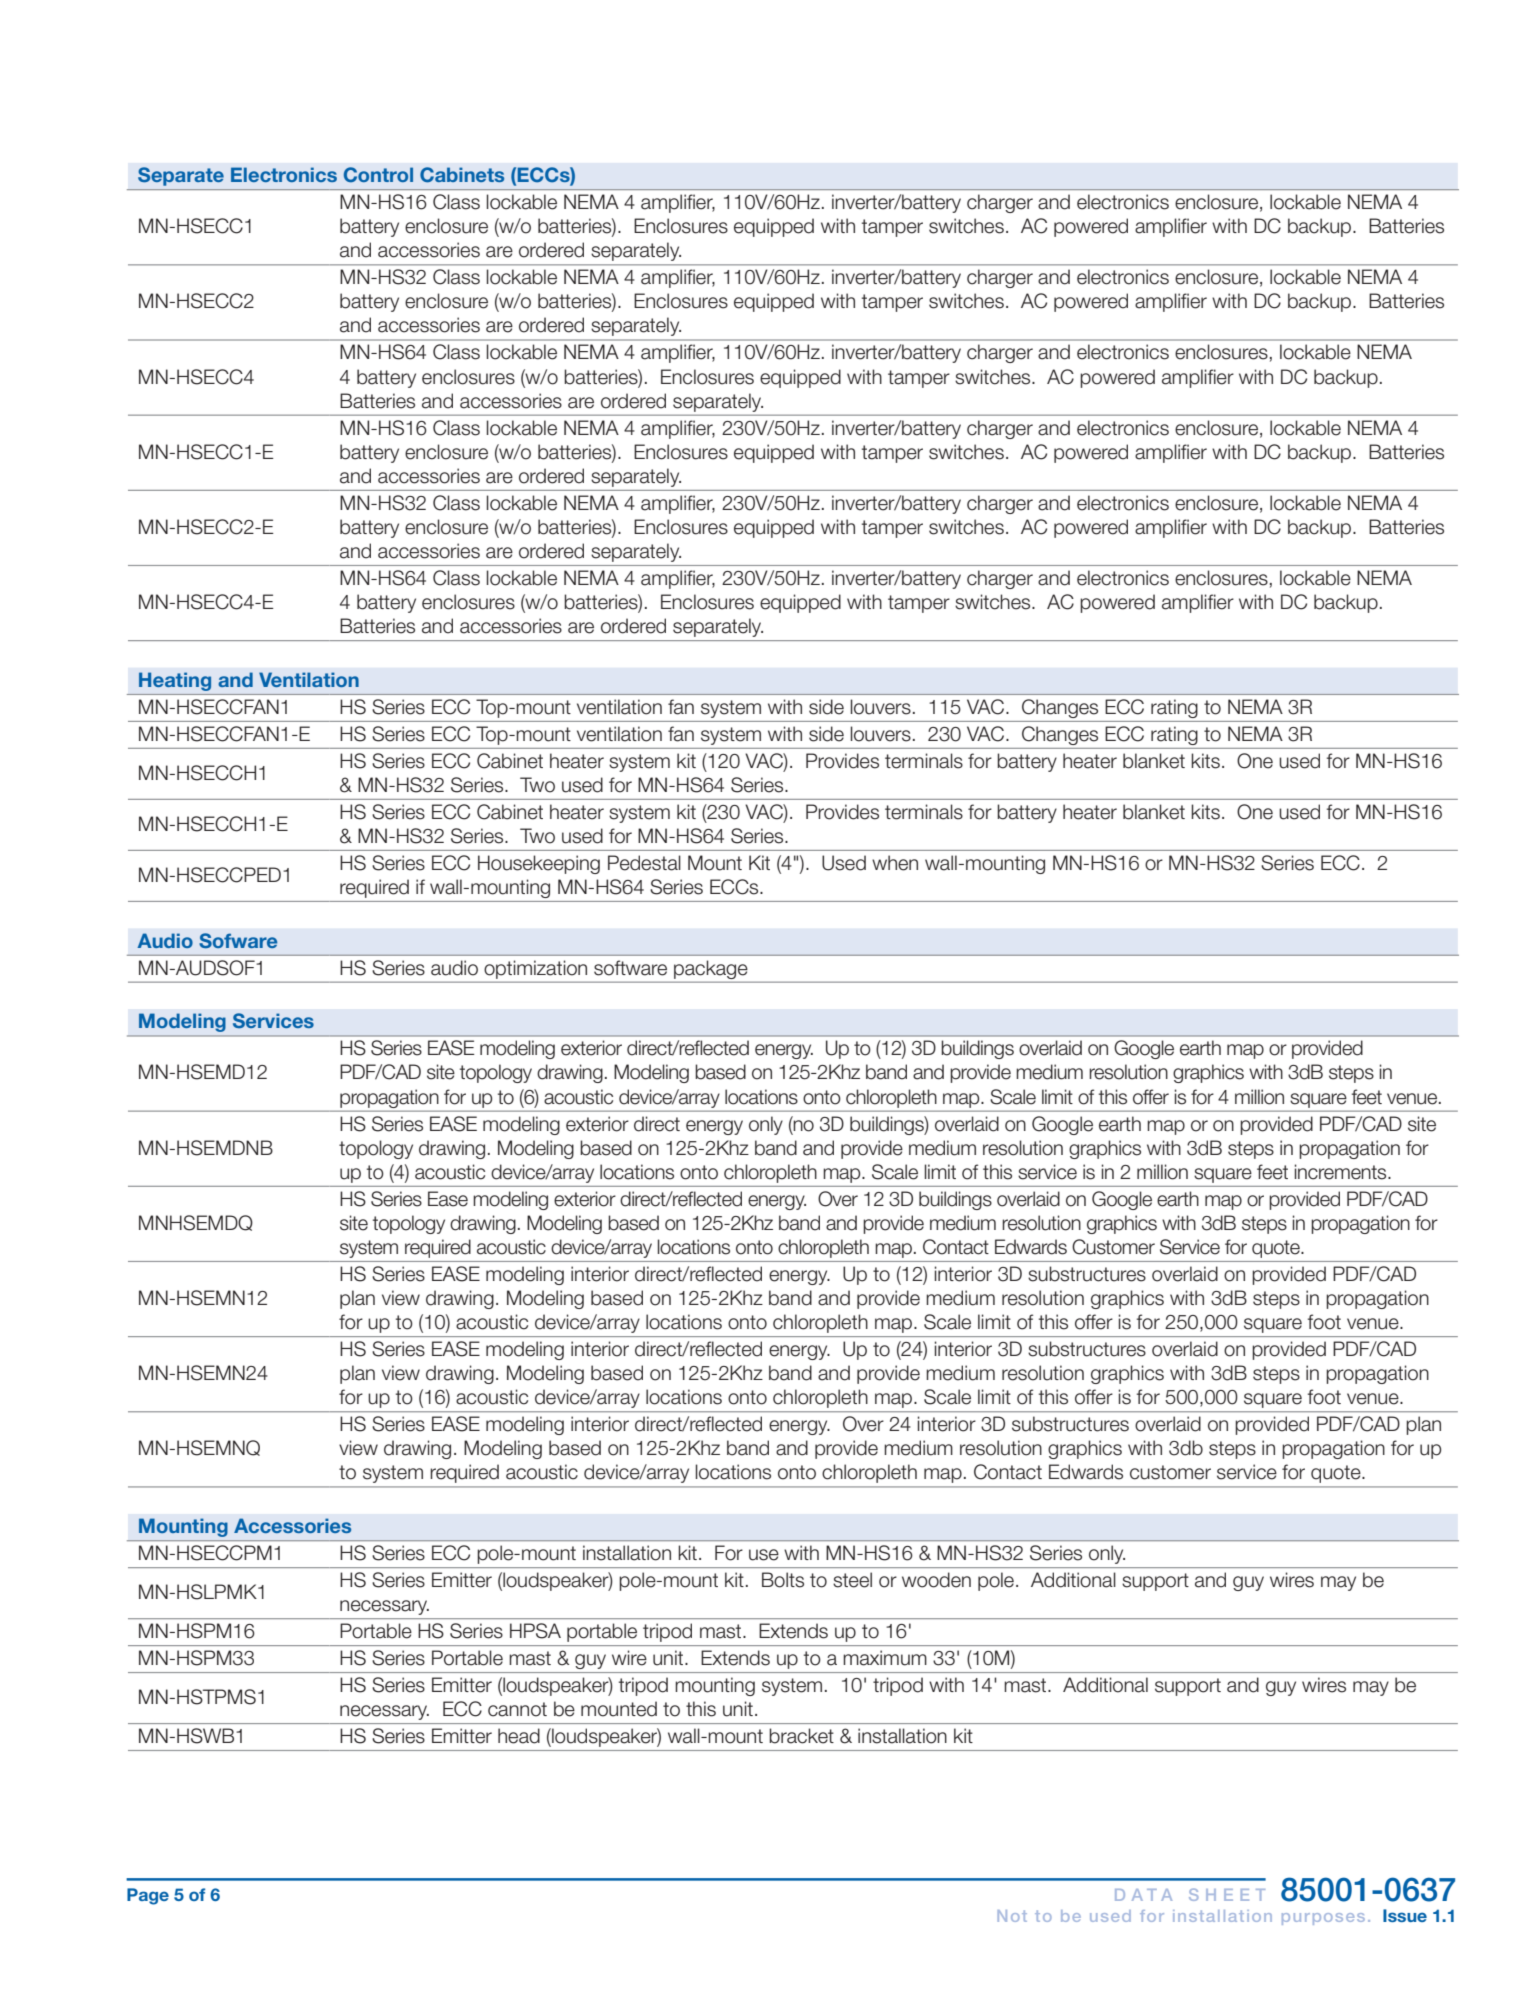  Describe the element at coordinates (238, 941) in the page. I see `Sofware` at that location.
